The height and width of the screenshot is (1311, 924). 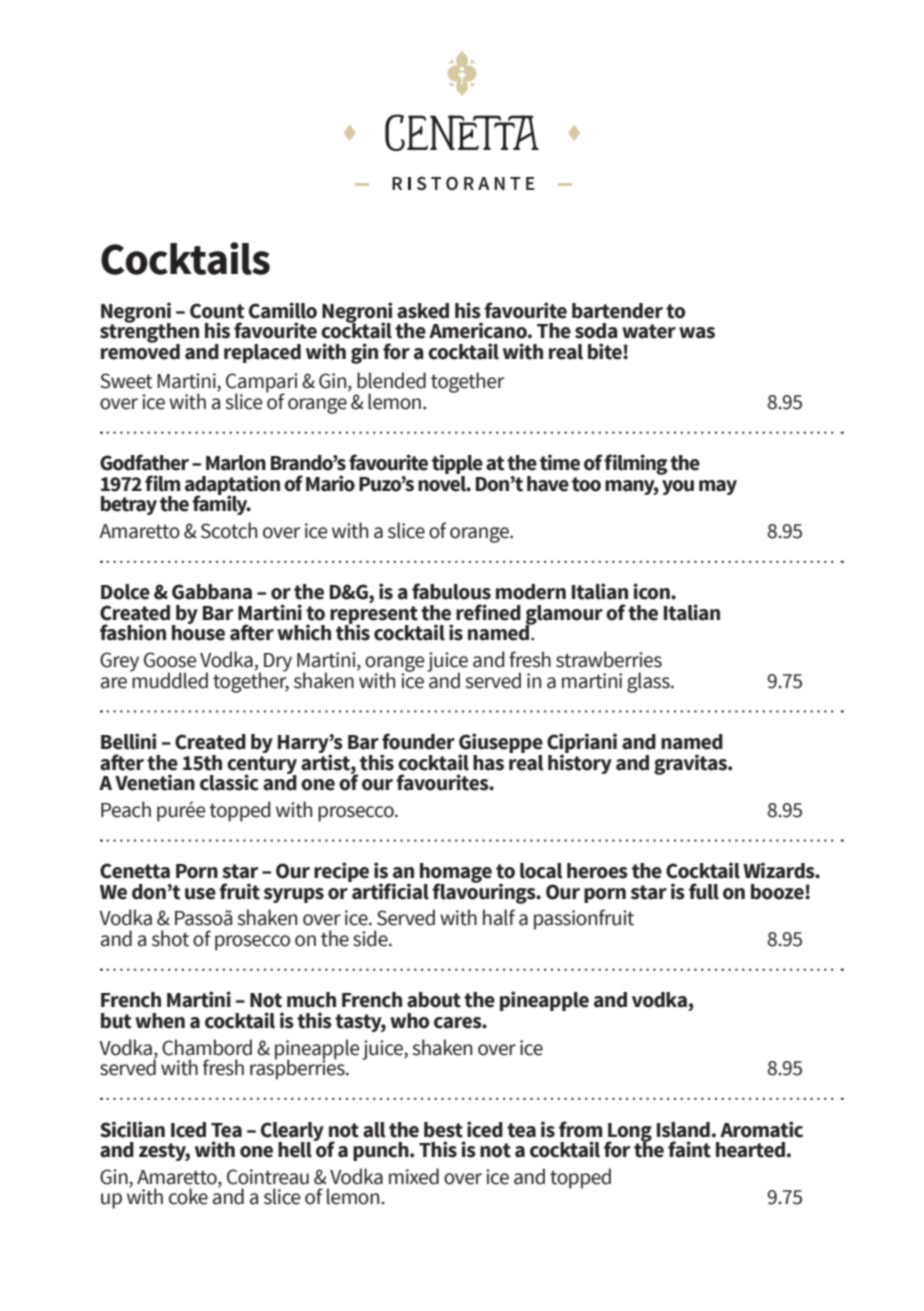 I want to click on Americano, so click(x=479, y=330).
